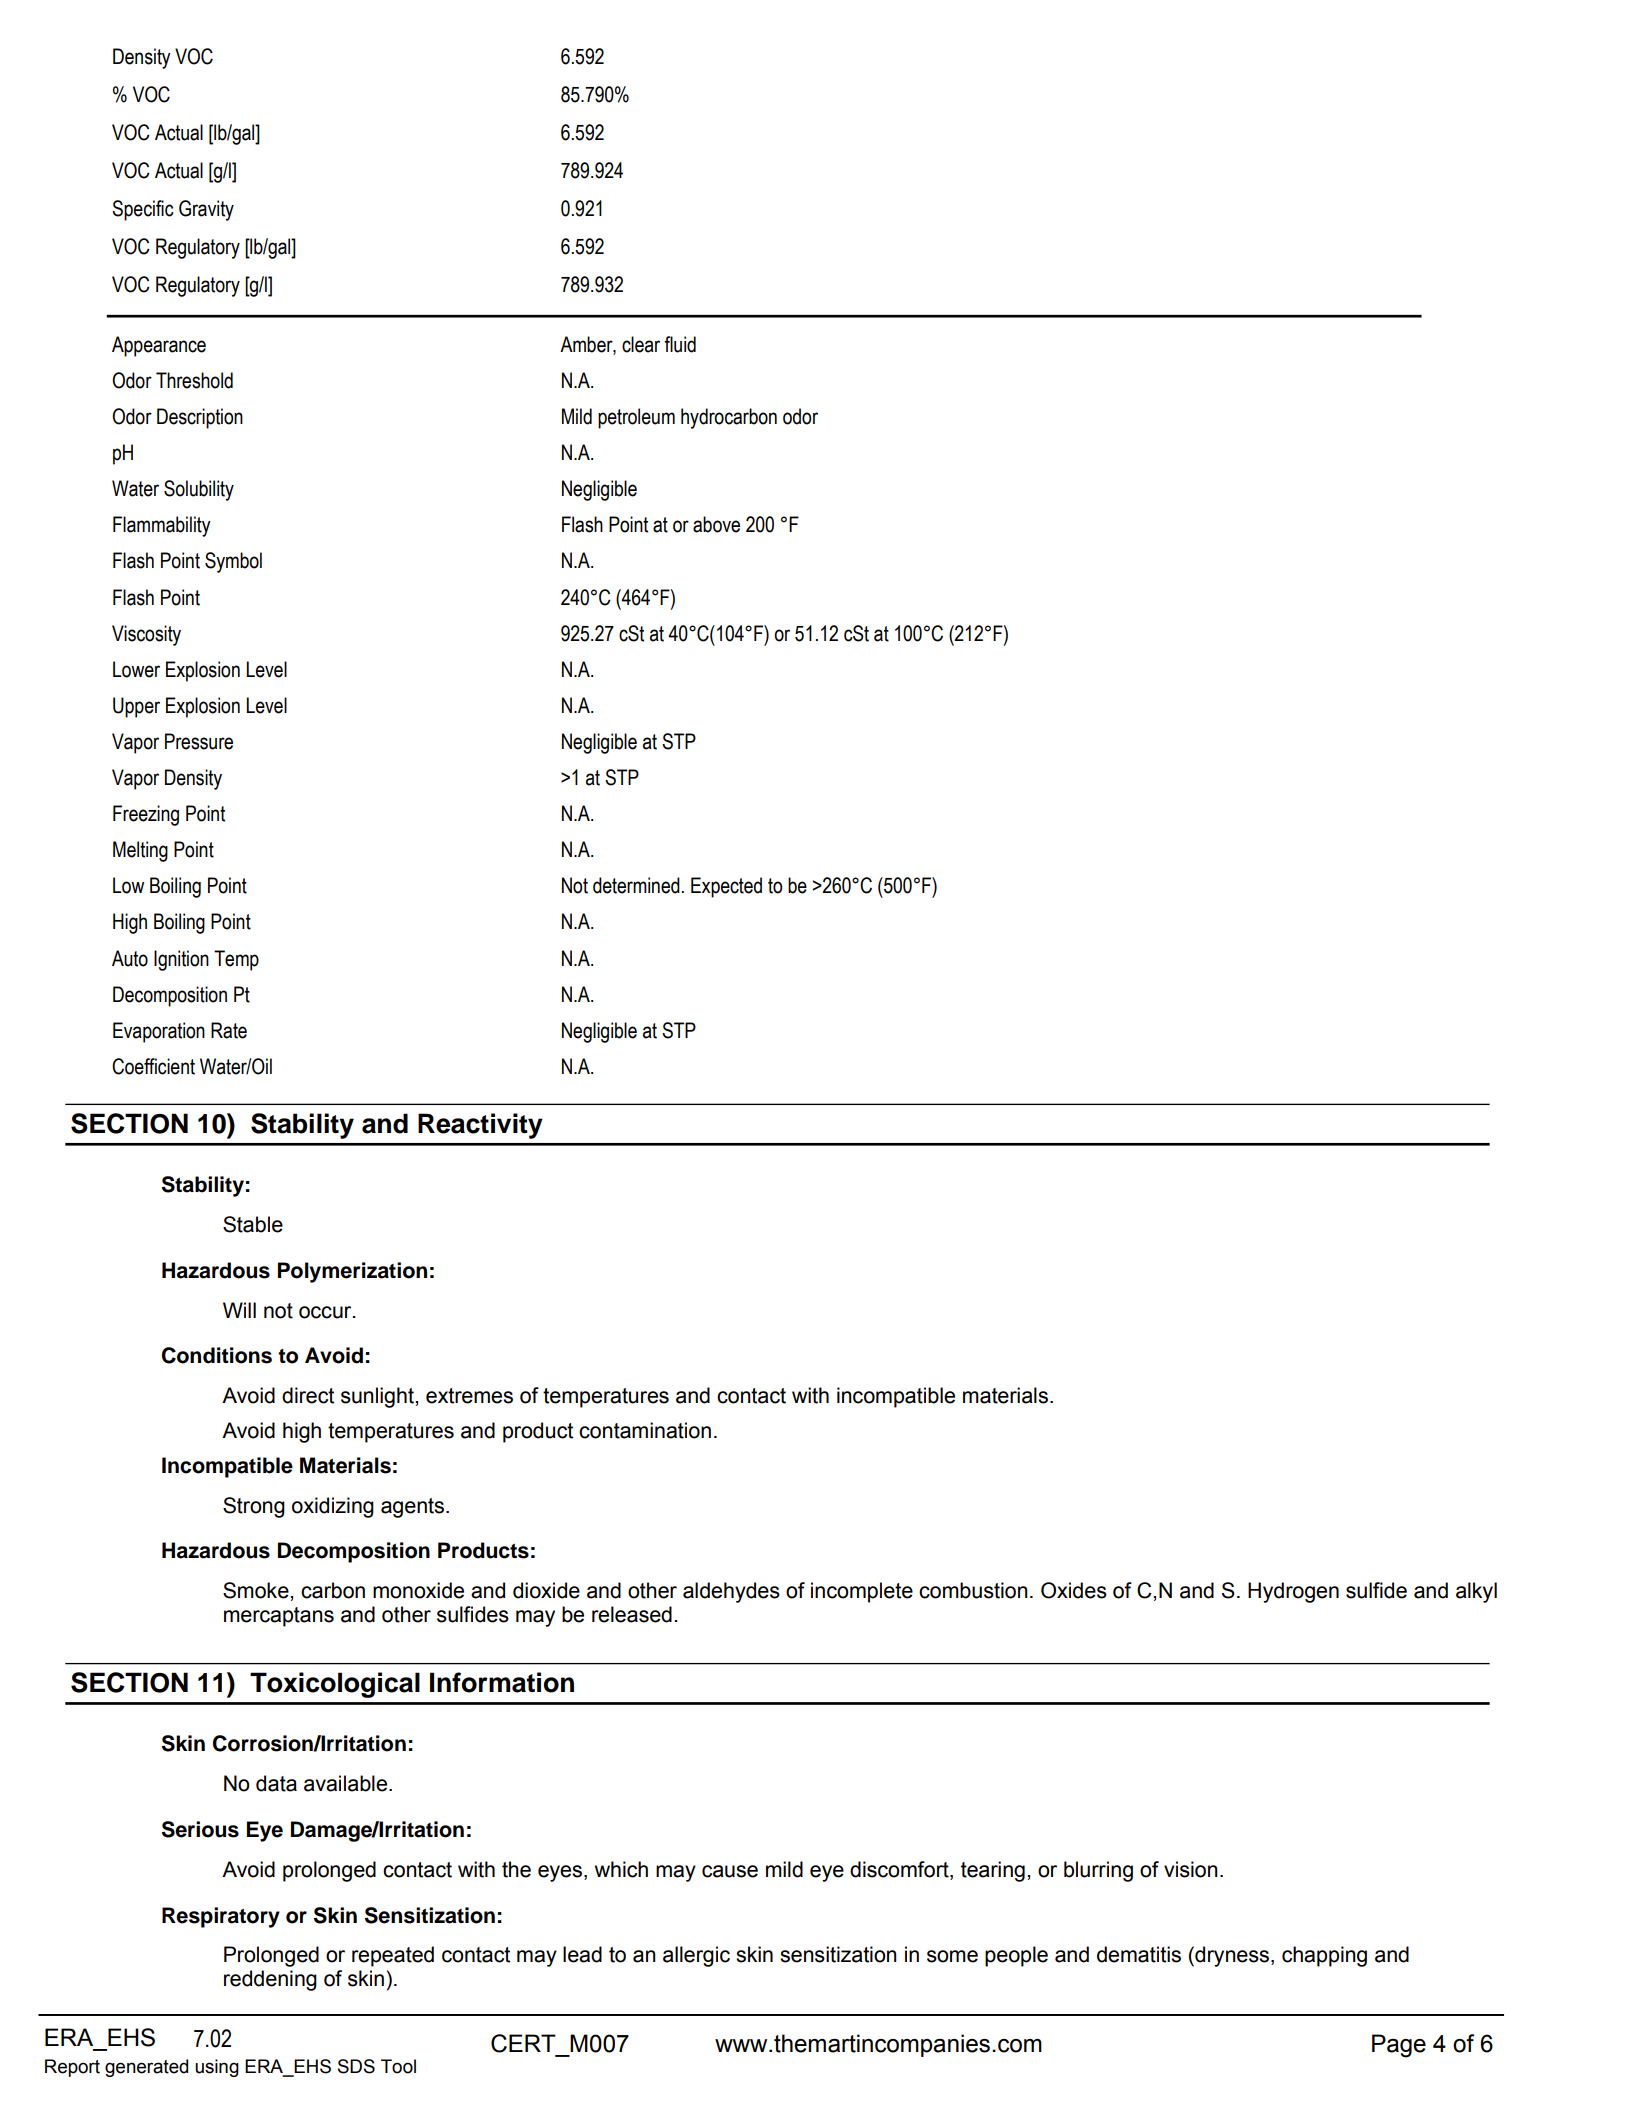 This screenshot has width=1636, height=2118. What do you see at coordinates (641, 344) in the screenshot?
I see `clear` at bounding box center [641, 344].
